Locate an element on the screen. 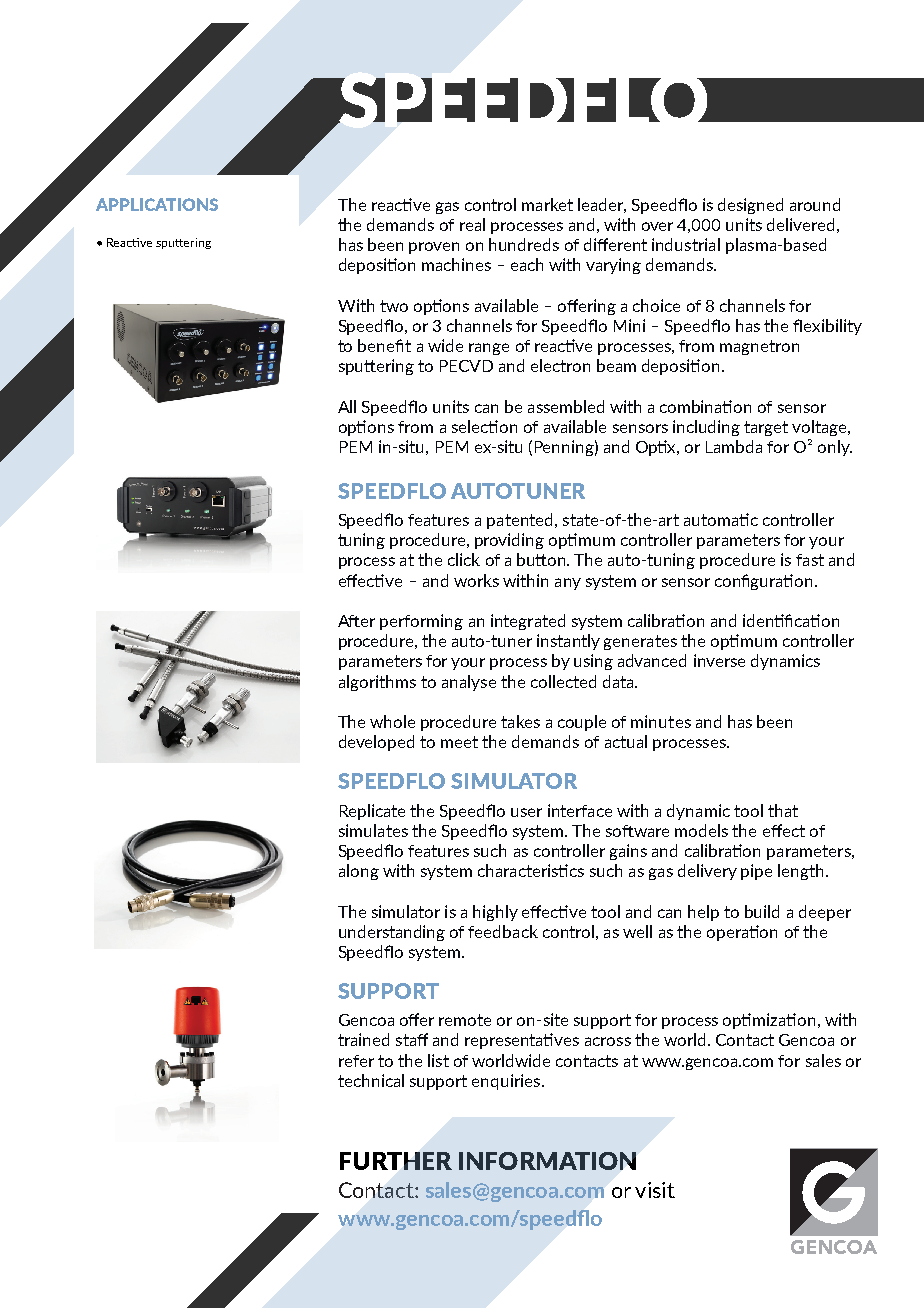  real is located at coordinates (472, 224).
